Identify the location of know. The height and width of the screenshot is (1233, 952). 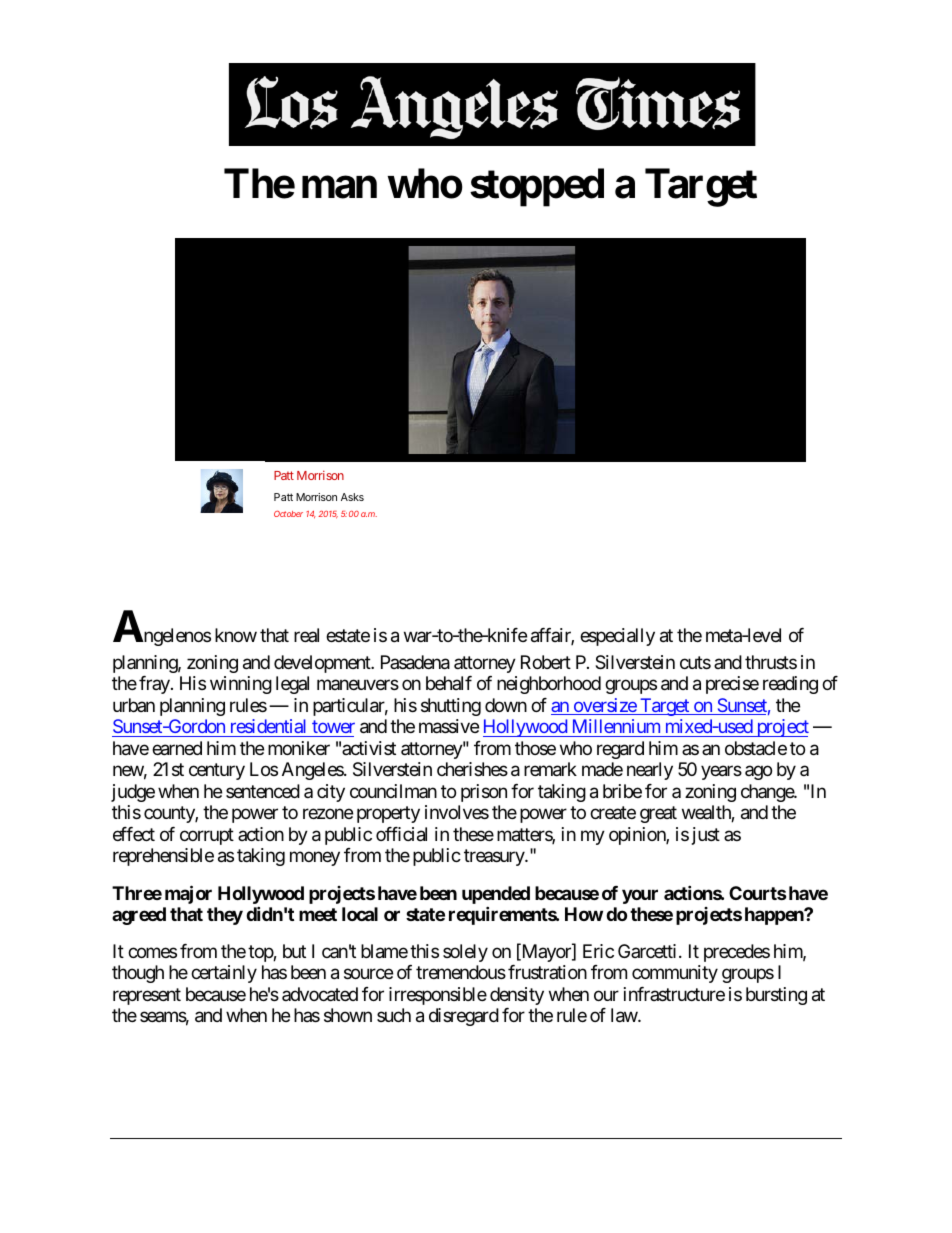
(236, 635).
